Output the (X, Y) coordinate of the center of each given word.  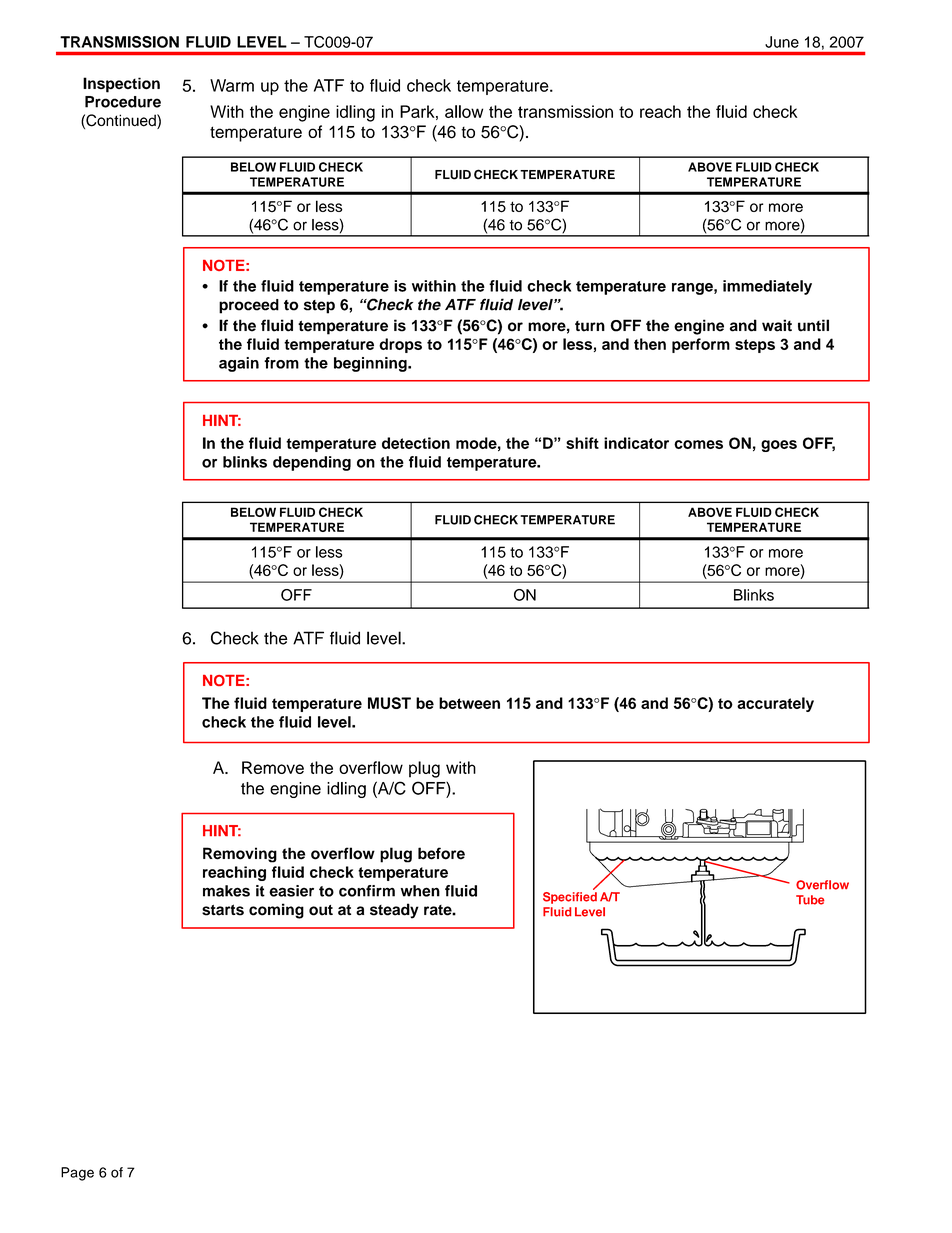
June (782, 42)
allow (464, 111)
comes (698, 444)
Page (77, 1174)
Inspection (121, 85)
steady (394, 911)
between (469, 703)
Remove (273, 767)
